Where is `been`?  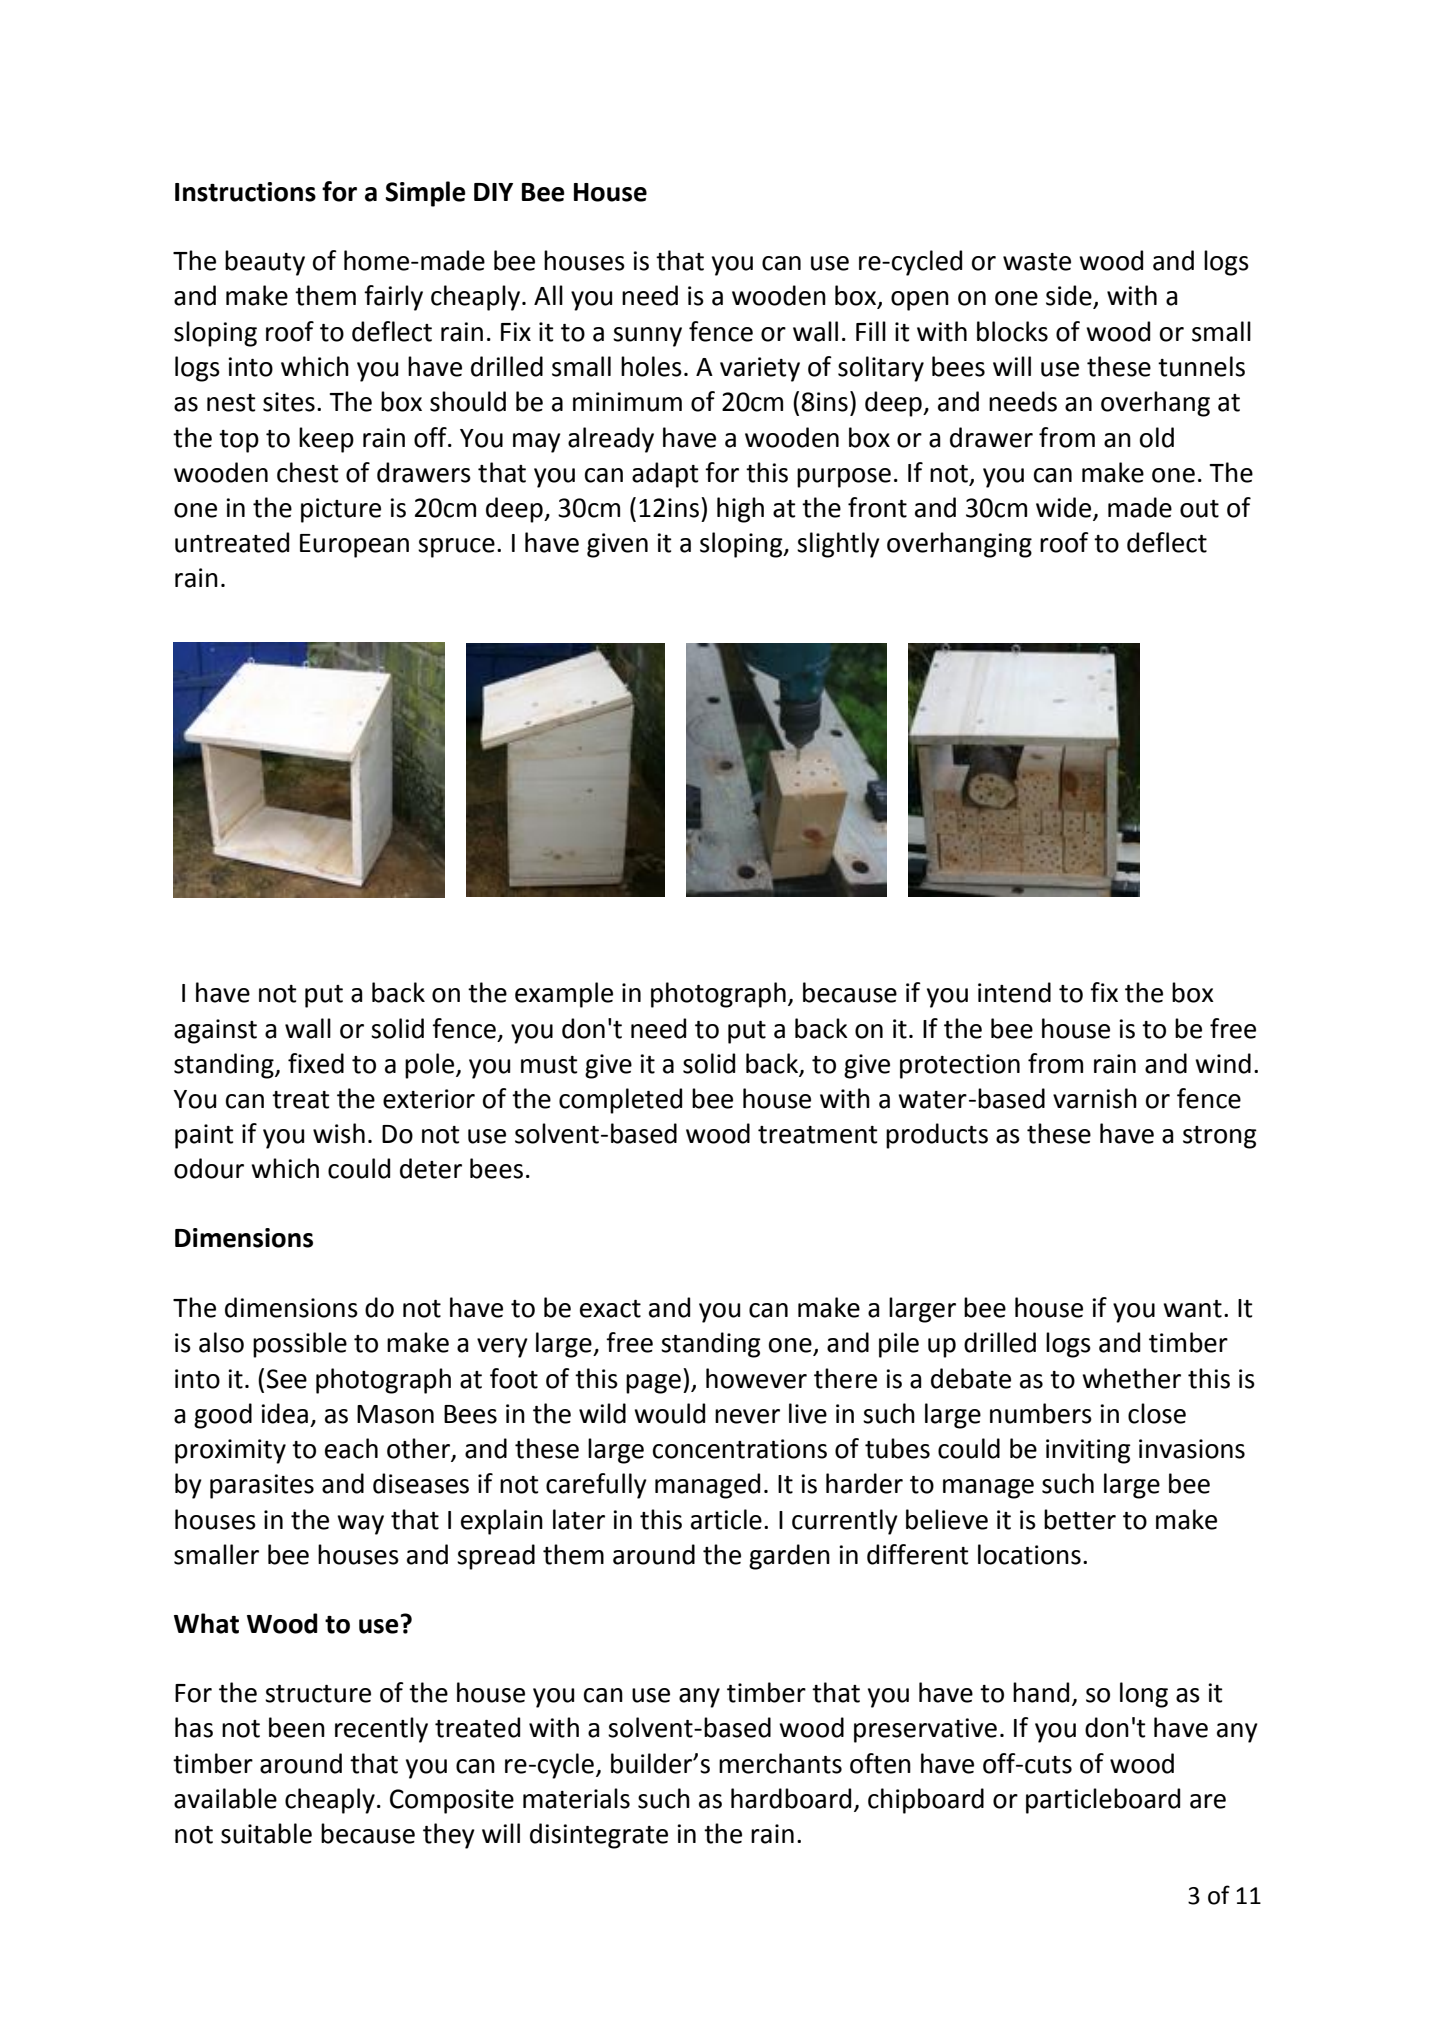
been is located at coordinates (297, 1727).
